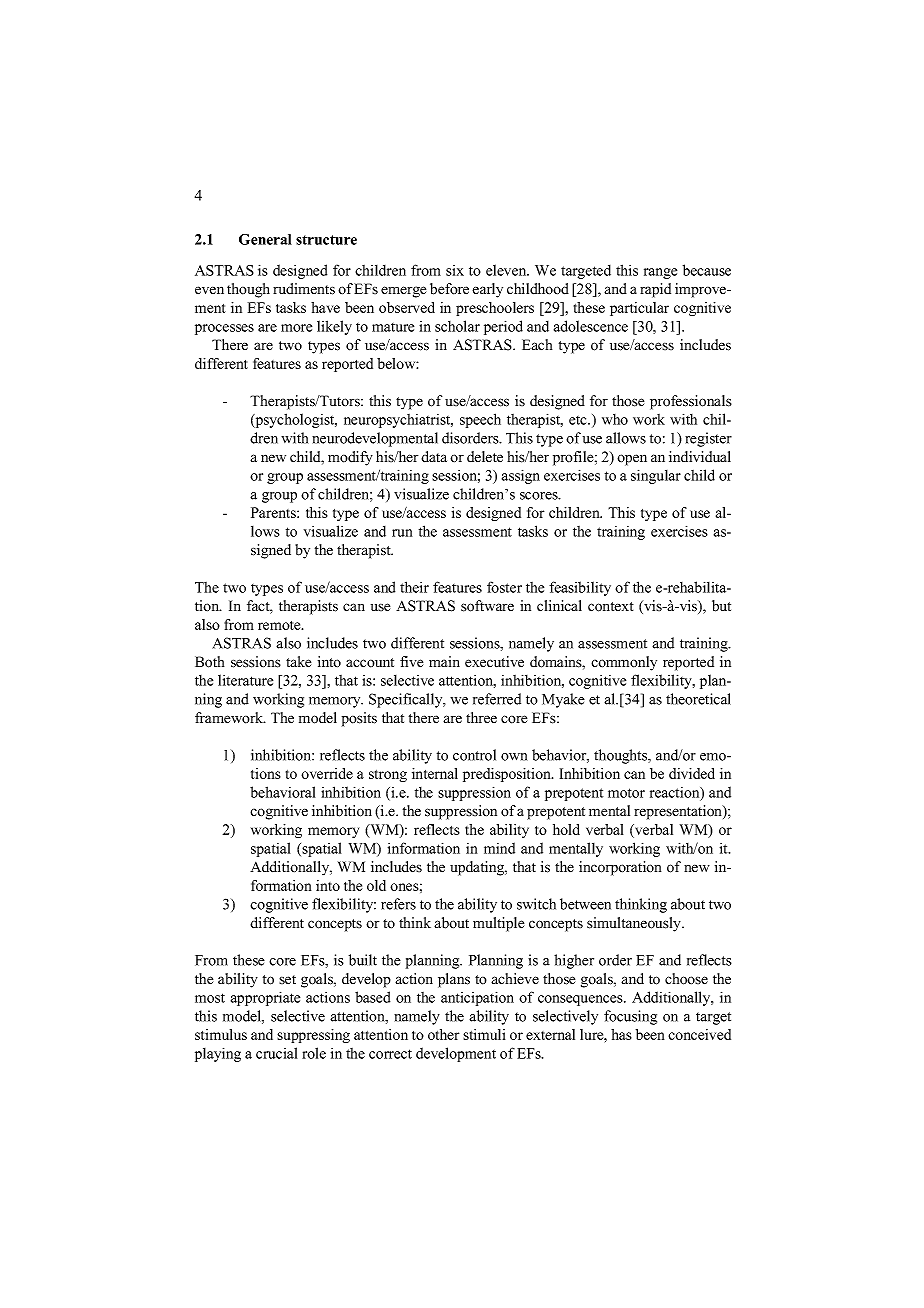  I want to click on six, so click(455, 270).
